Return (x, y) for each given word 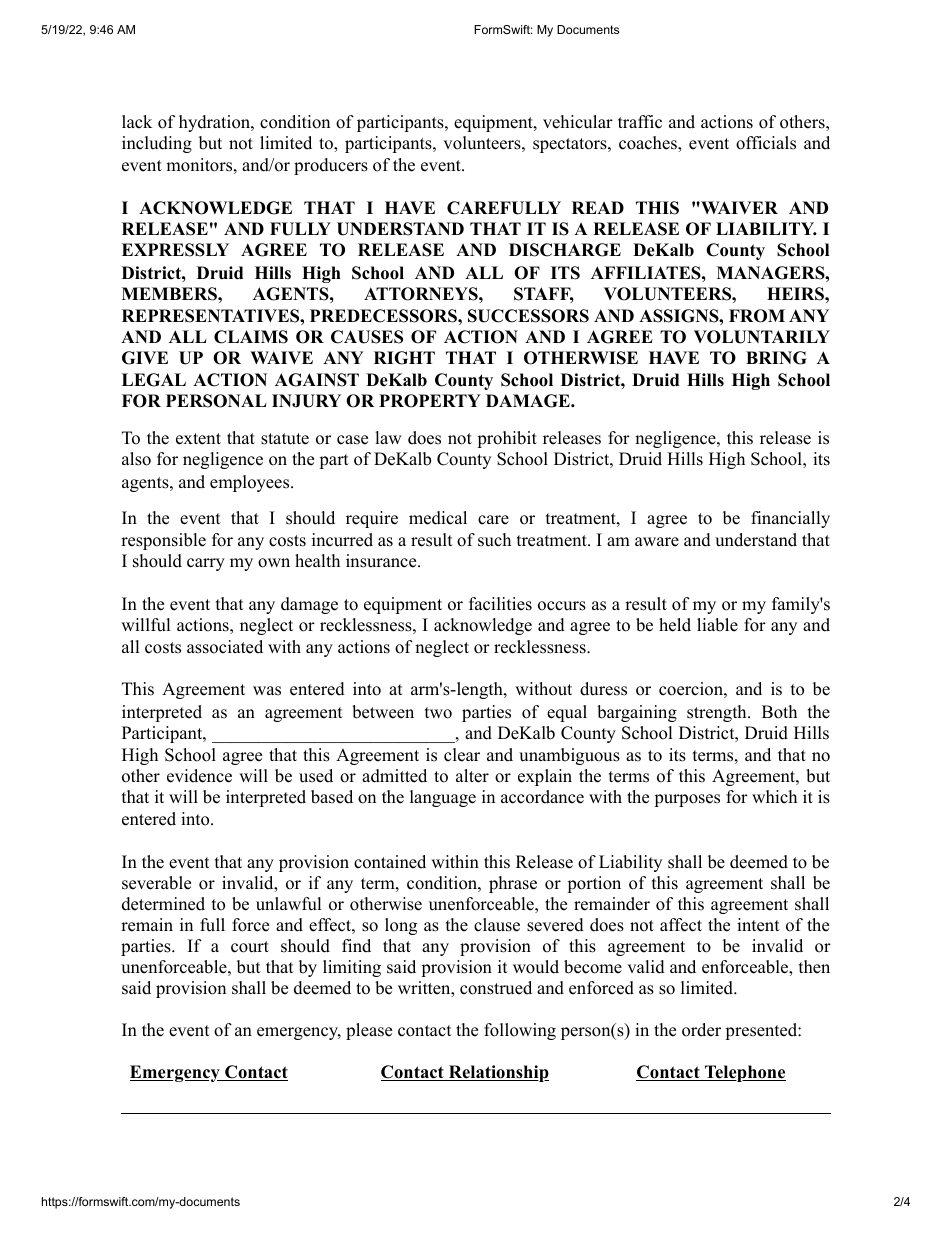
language (443, 798)
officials (766, 143)
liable (717, 625)
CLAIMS (251, 337)
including (157, 144)
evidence (199, 776)
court (250, 947)
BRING (776, 358)
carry (206, 564)
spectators (571, 145)
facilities (500, 604)
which (774, 797)
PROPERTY (430, 401)
